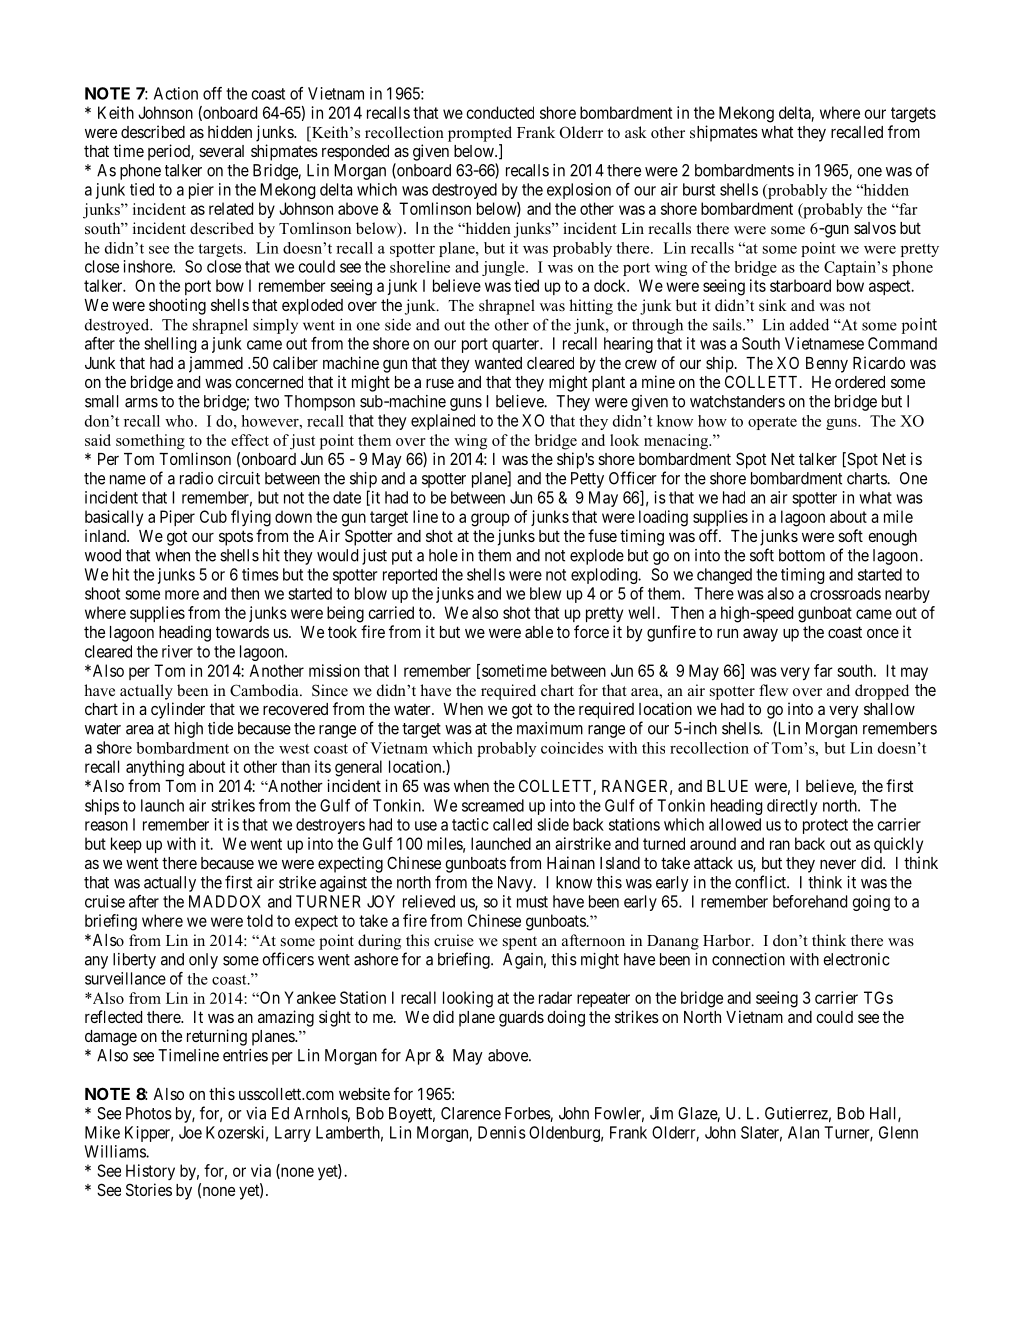 This screenshot has width=1024, height=1325. What do you see at coordinates (539, 632) in the screenshot?
I see `able` at bounding box center [539, 632].
